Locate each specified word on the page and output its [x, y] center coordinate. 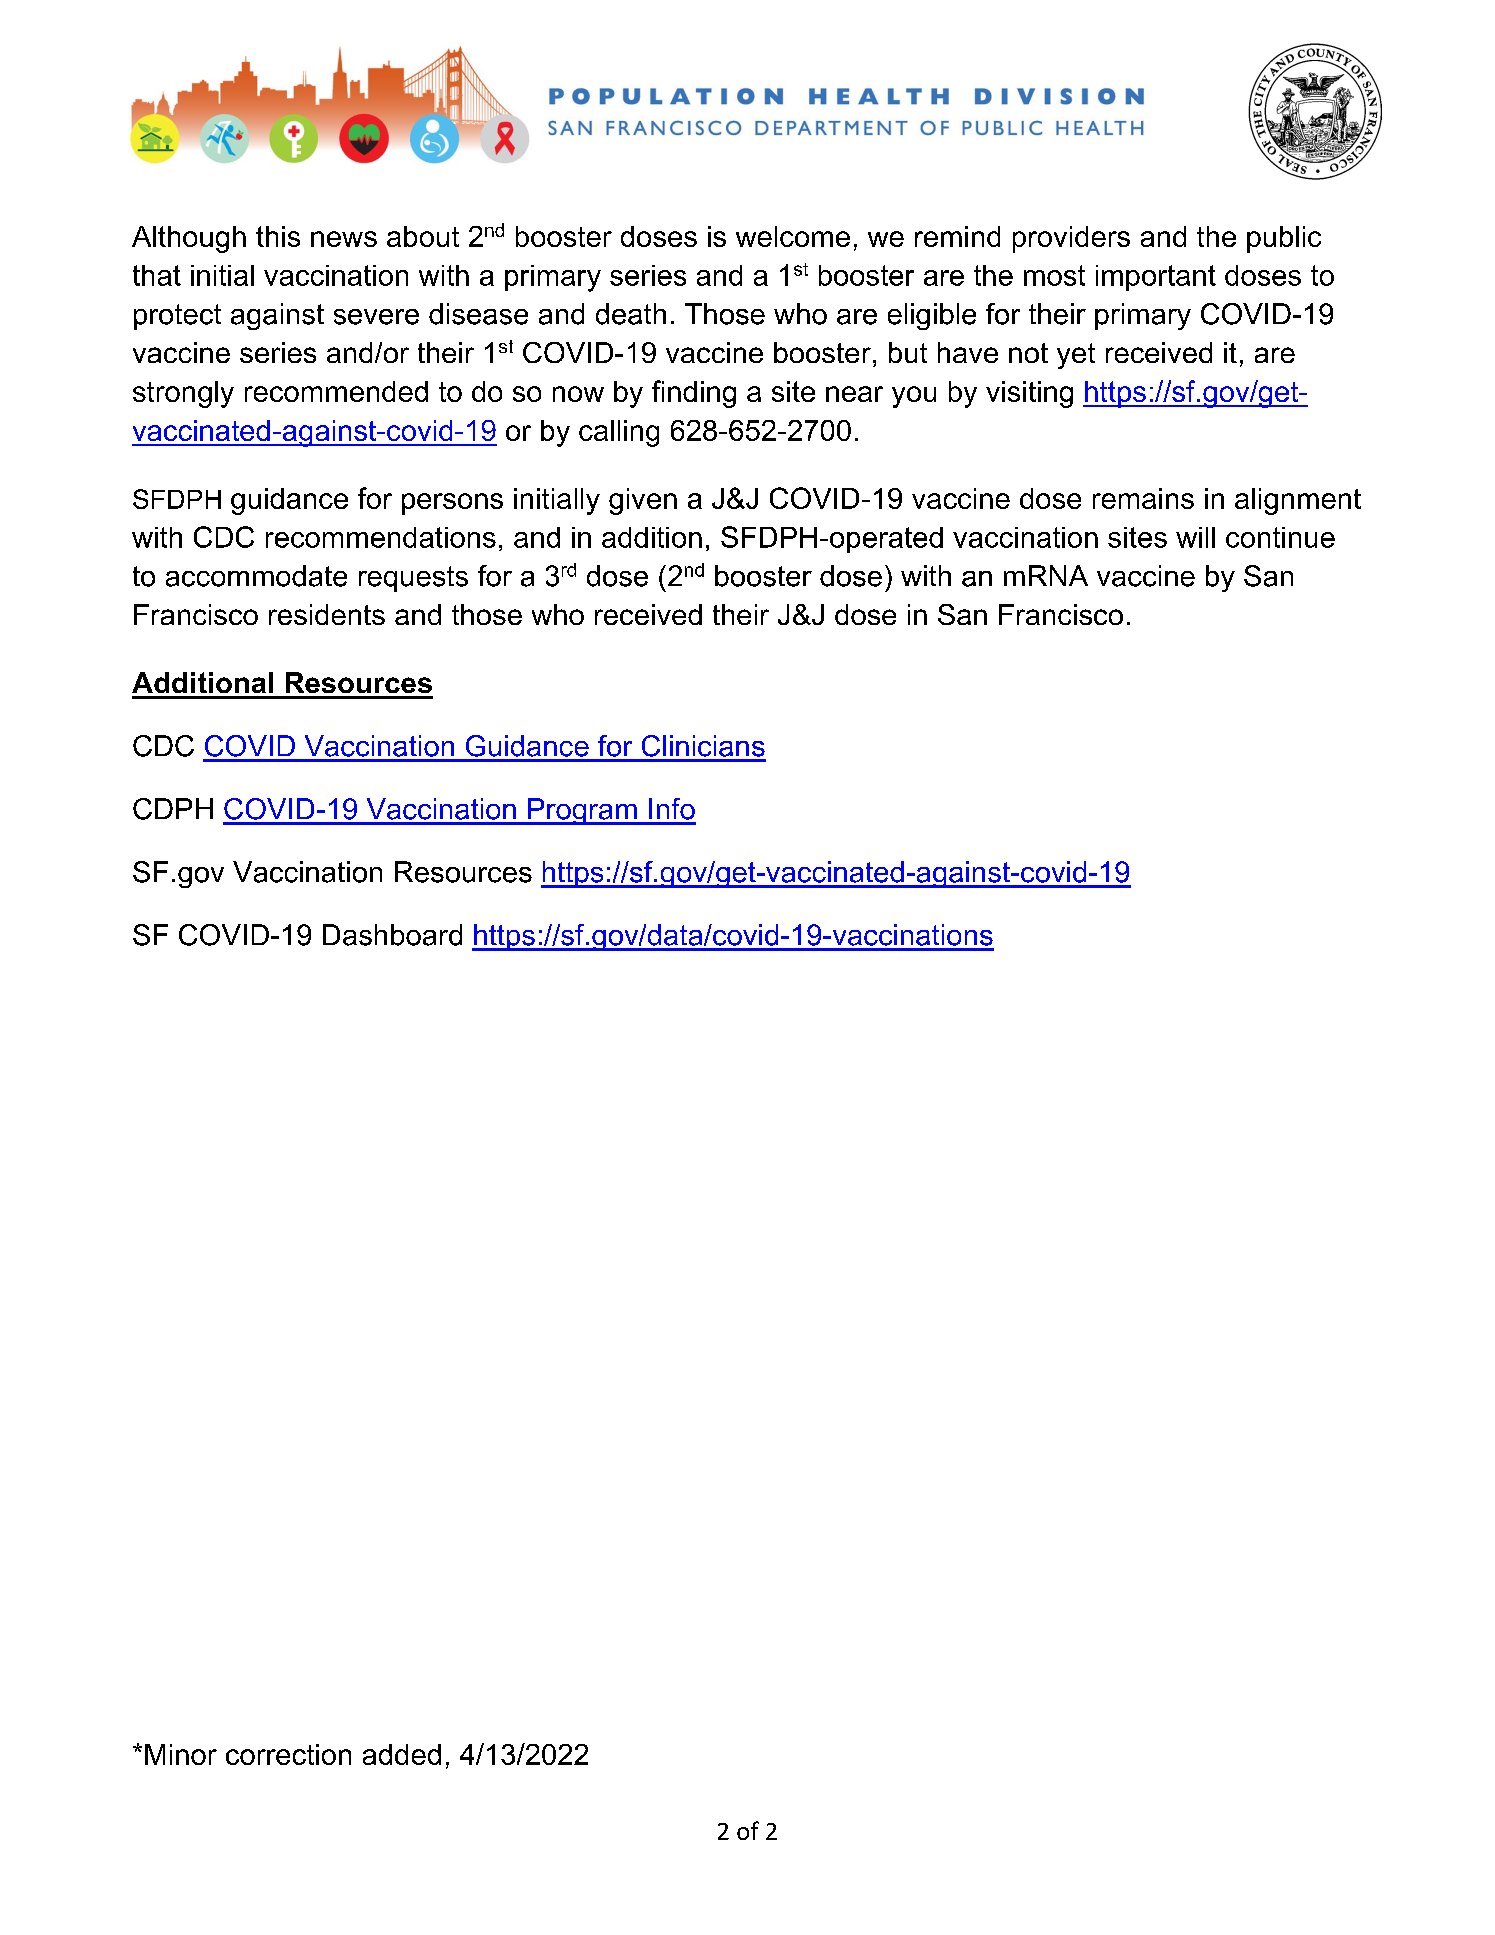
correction [288, 1754]
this [278, 236]
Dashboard [392, 935]
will [1195, 537]
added [402, 1754]
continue [1280, 537]
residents [327, 614]
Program [582, 811]
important [1156, 278]
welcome [793, 236]
